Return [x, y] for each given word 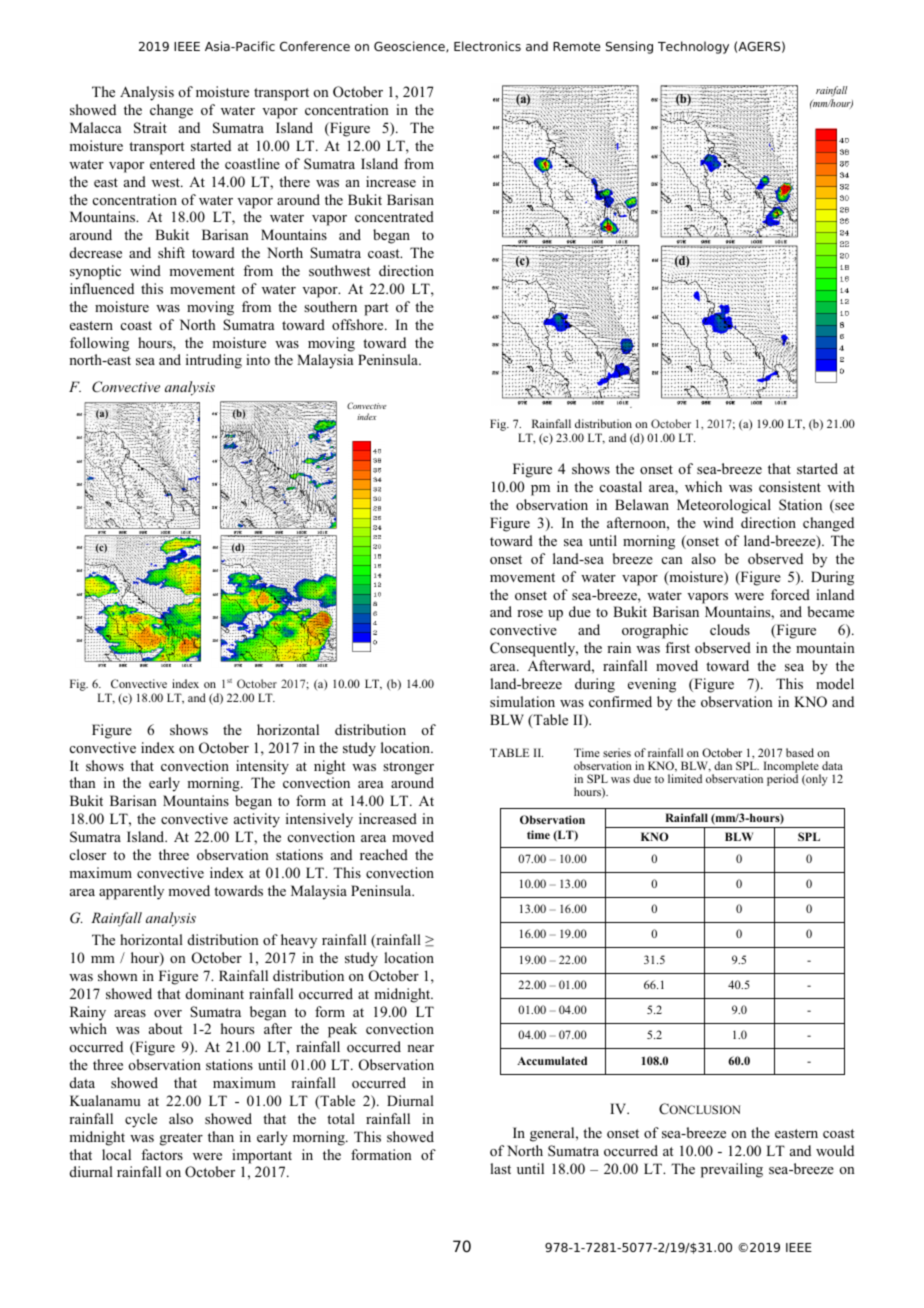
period [782, 779]
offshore [359, 324]
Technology [693, 47]
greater [181, 1139]
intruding [214, 361]
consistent [790, 486]
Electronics [487, 46]
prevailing [732, 1170]
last [500, 1168]
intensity [262, 767]
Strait [150, 128]
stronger [408, 768]
